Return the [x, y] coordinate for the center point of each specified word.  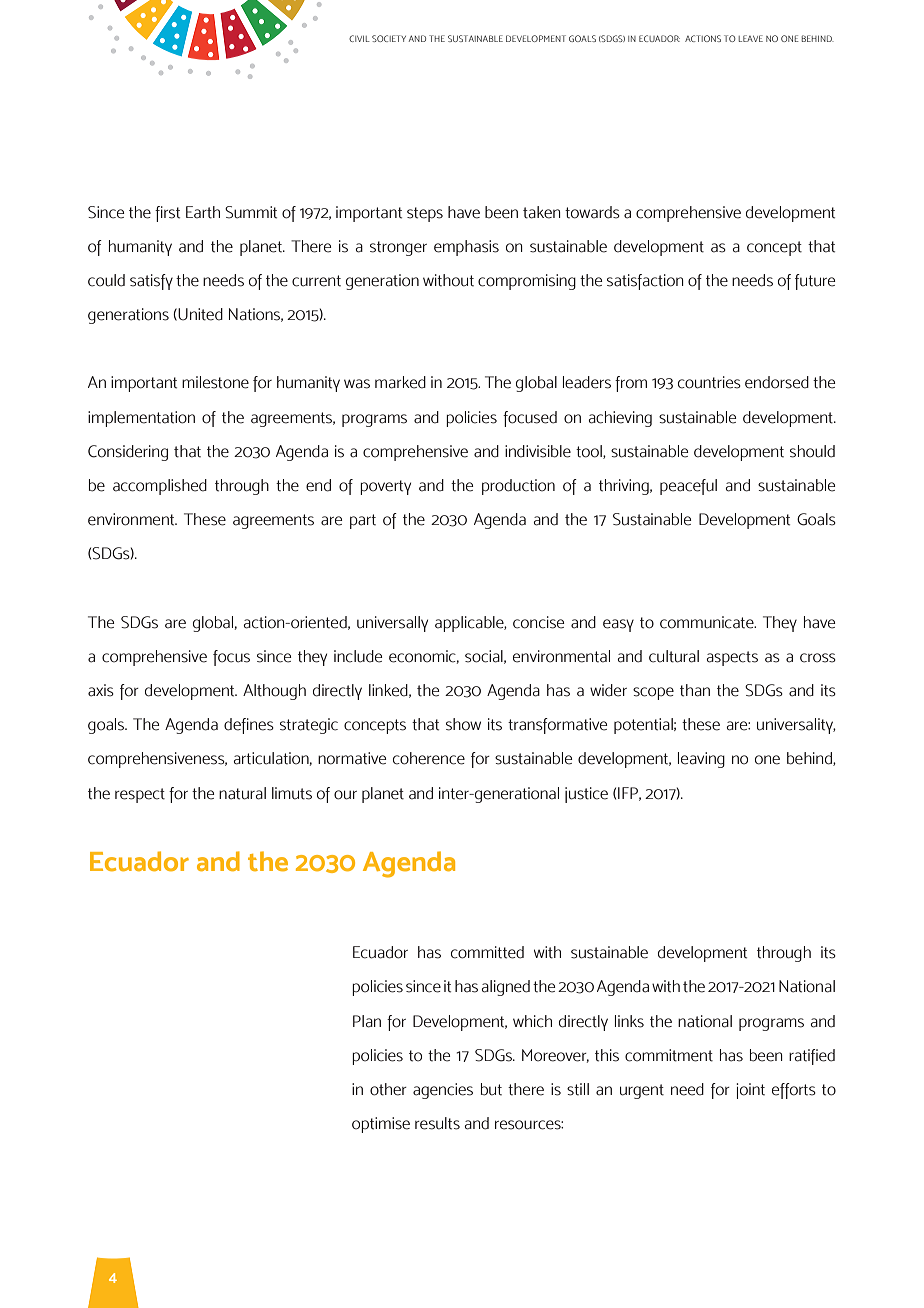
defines [249, 726]
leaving [701, 760]
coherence [429, 758]
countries [709, 382]
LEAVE [751, 38]
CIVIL [359, 38]
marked [400, 382]
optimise [381, 1125]
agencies [443, 1091]
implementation [141, 419]
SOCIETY [389, 38]
